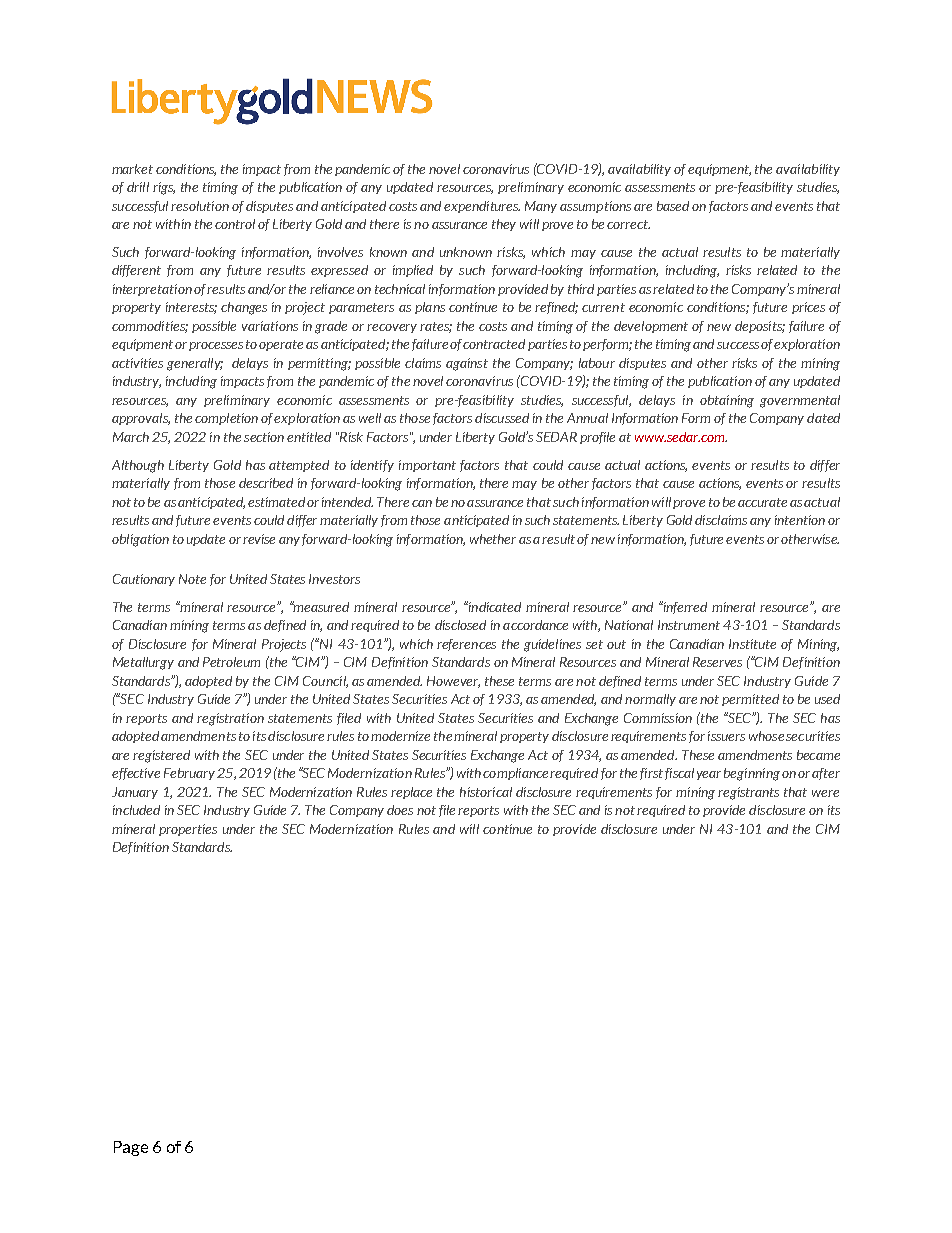 The width and height of the image is (952, 1233). Describe the element at coordinates (200, 206) in the image. I see `resolution` at that location.
